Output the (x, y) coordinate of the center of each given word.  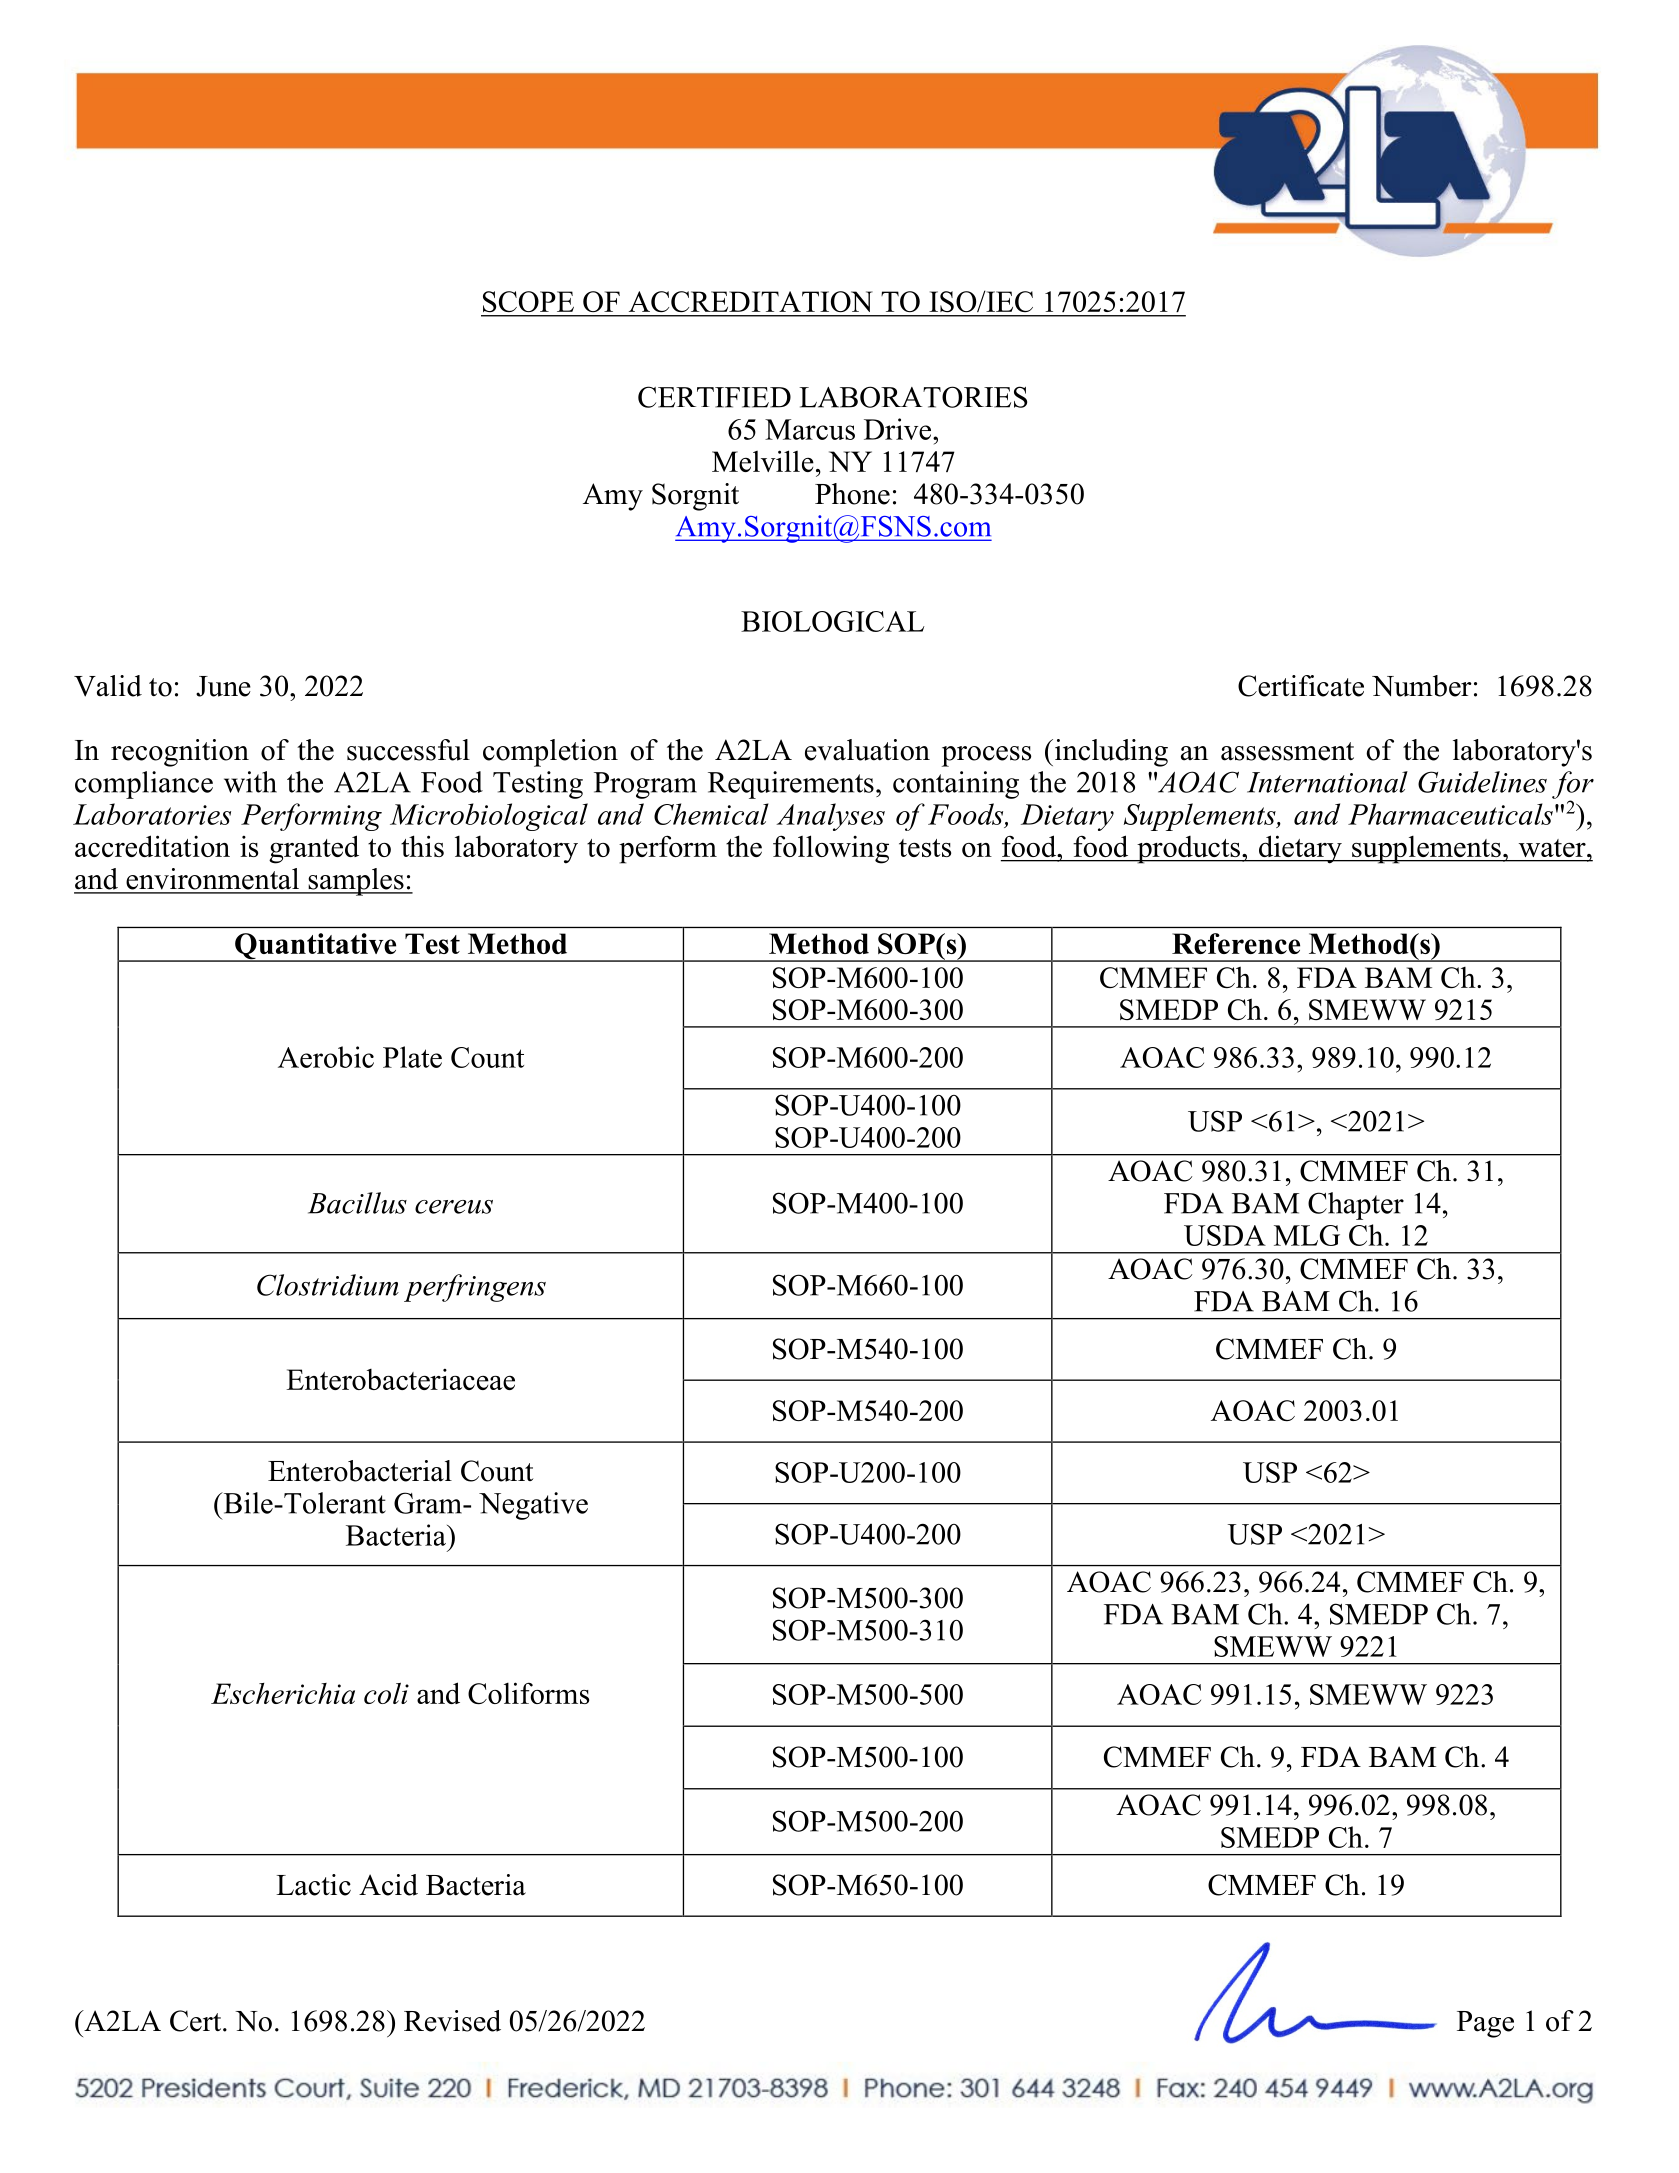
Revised (452, 2021)
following (831, 849)
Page (1485, 2024)
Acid (388, 1885)
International (1327, 782)
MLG (1307, 1235)
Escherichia (283, 1693)
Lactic (313, 1885)
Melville (763, 461)
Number (1422, 686)
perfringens (475, 1288)
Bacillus (357, 1203)
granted (314, 849)
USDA (1225, 1235)
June (223, 686)
